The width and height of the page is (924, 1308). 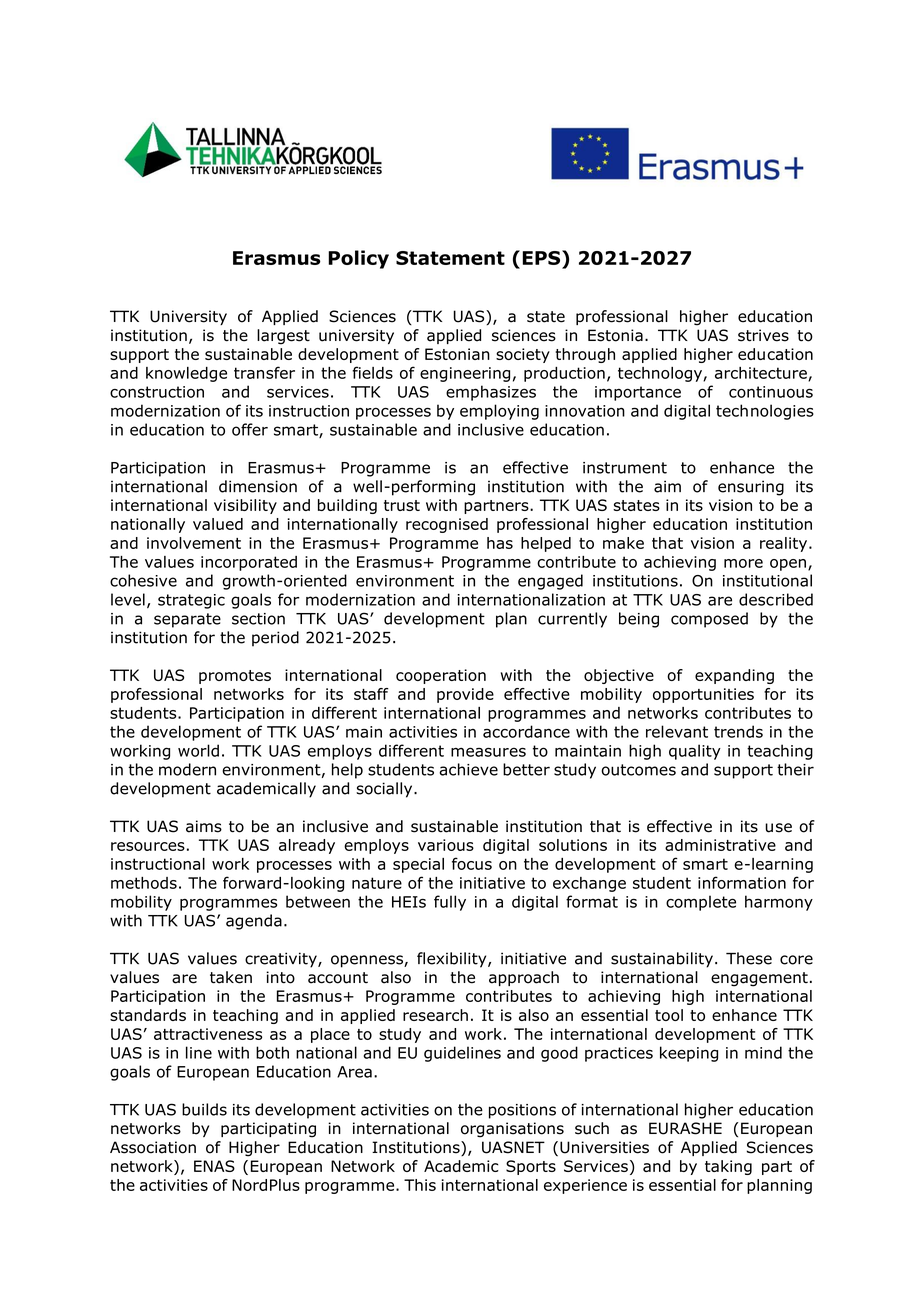 I want to click on administrative, so click(x=720, y=845).
